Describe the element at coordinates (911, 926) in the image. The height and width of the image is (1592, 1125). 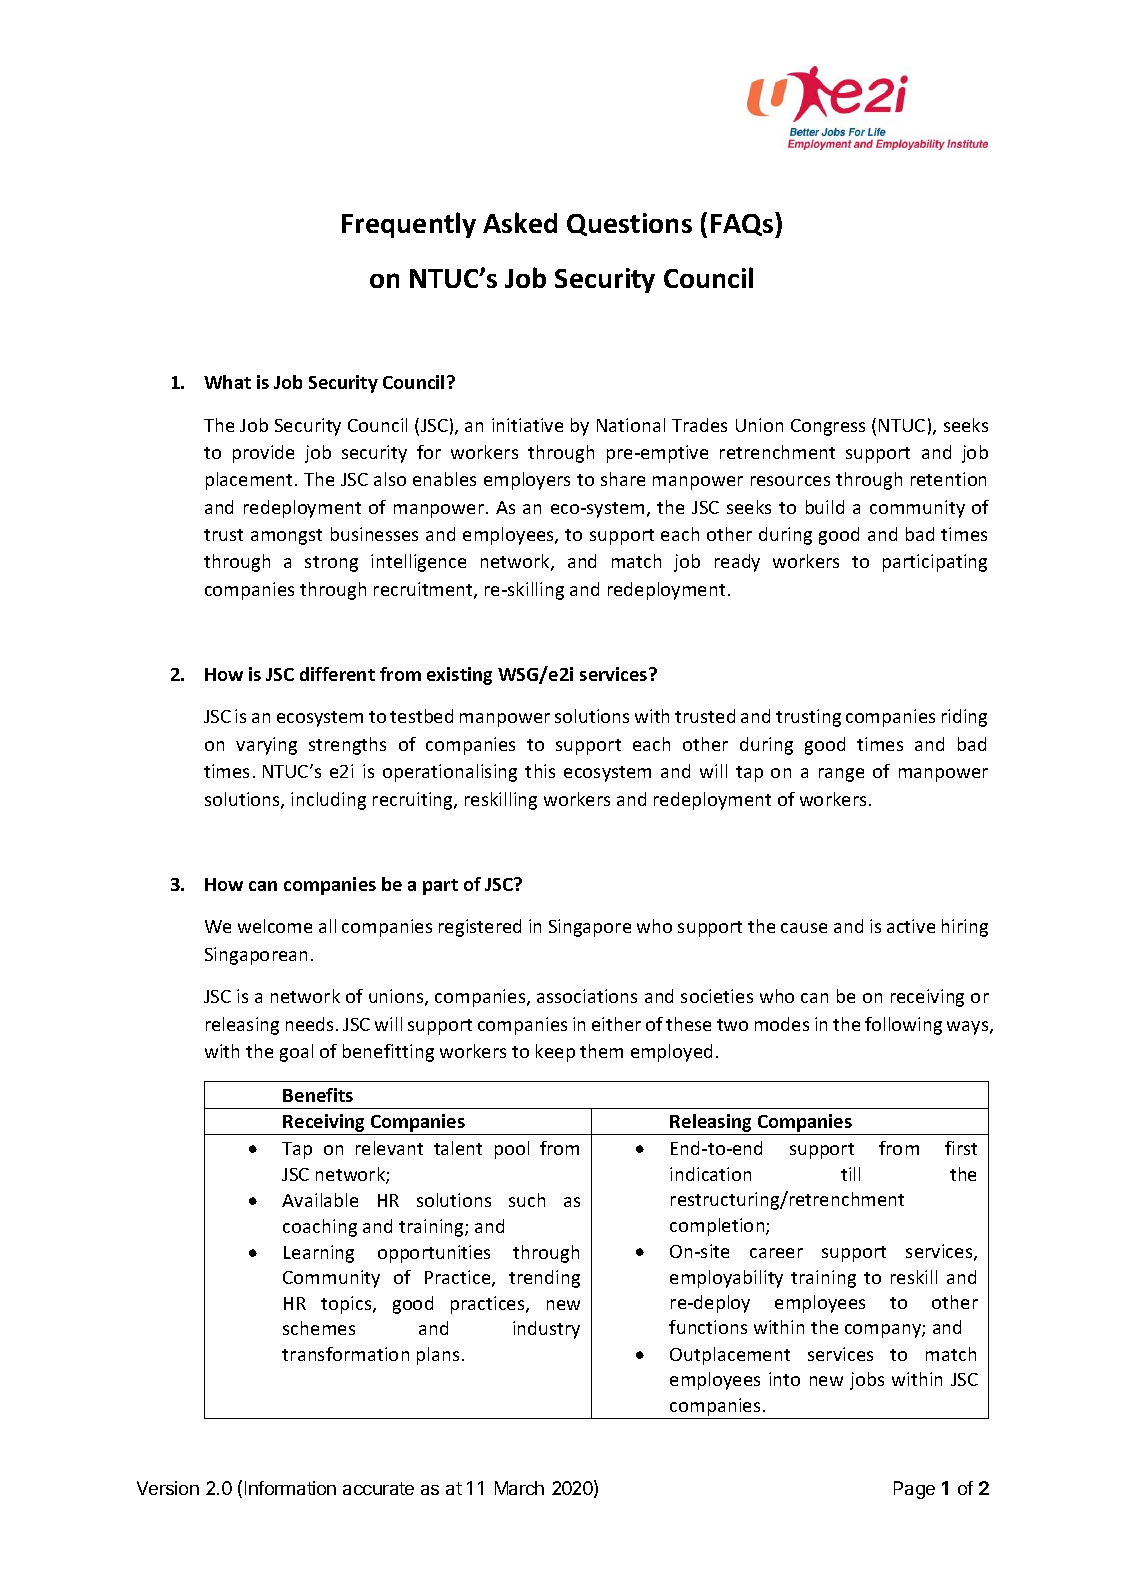
I see `active` at that location.
